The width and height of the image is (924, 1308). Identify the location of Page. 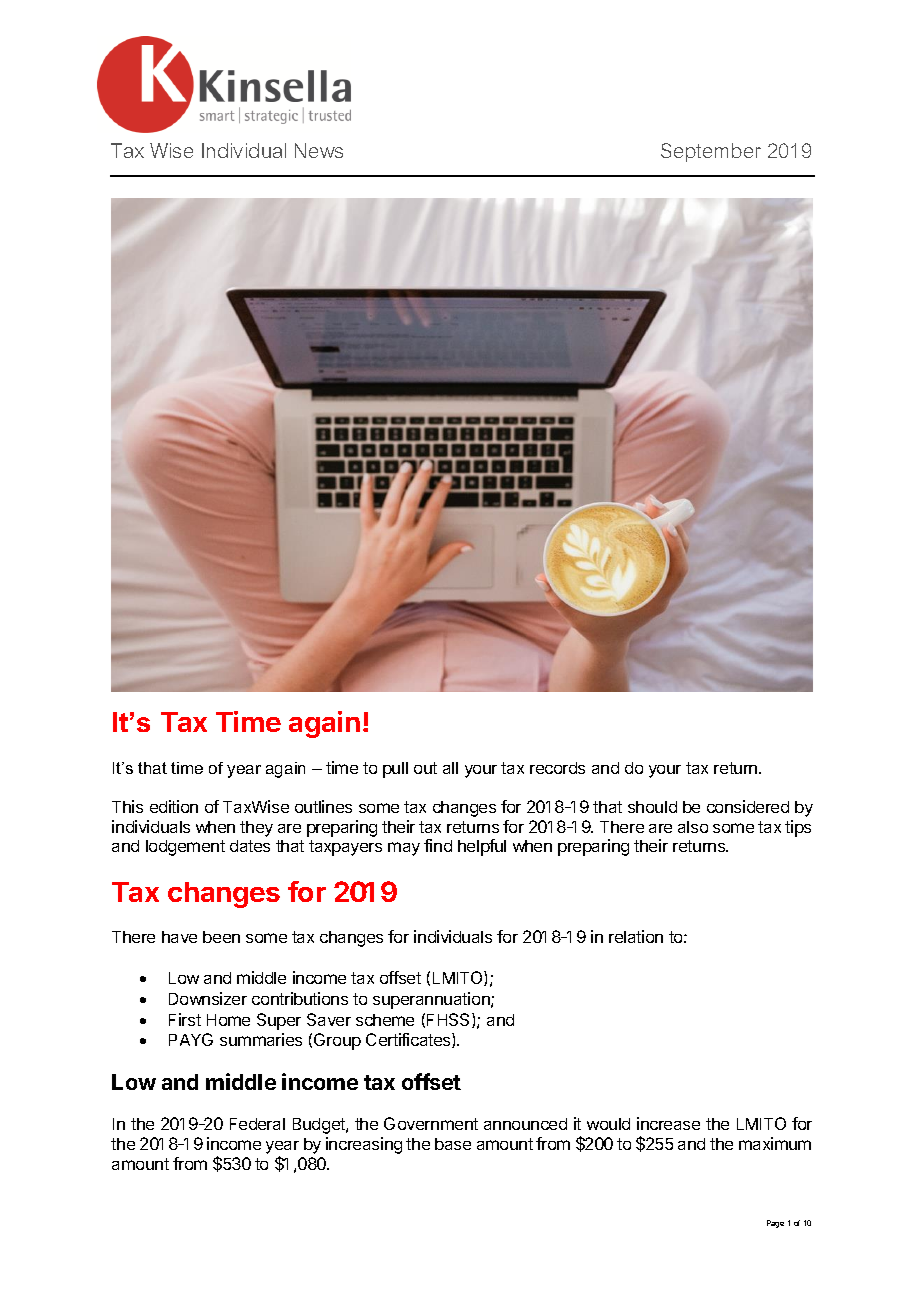
(775, 1224).
